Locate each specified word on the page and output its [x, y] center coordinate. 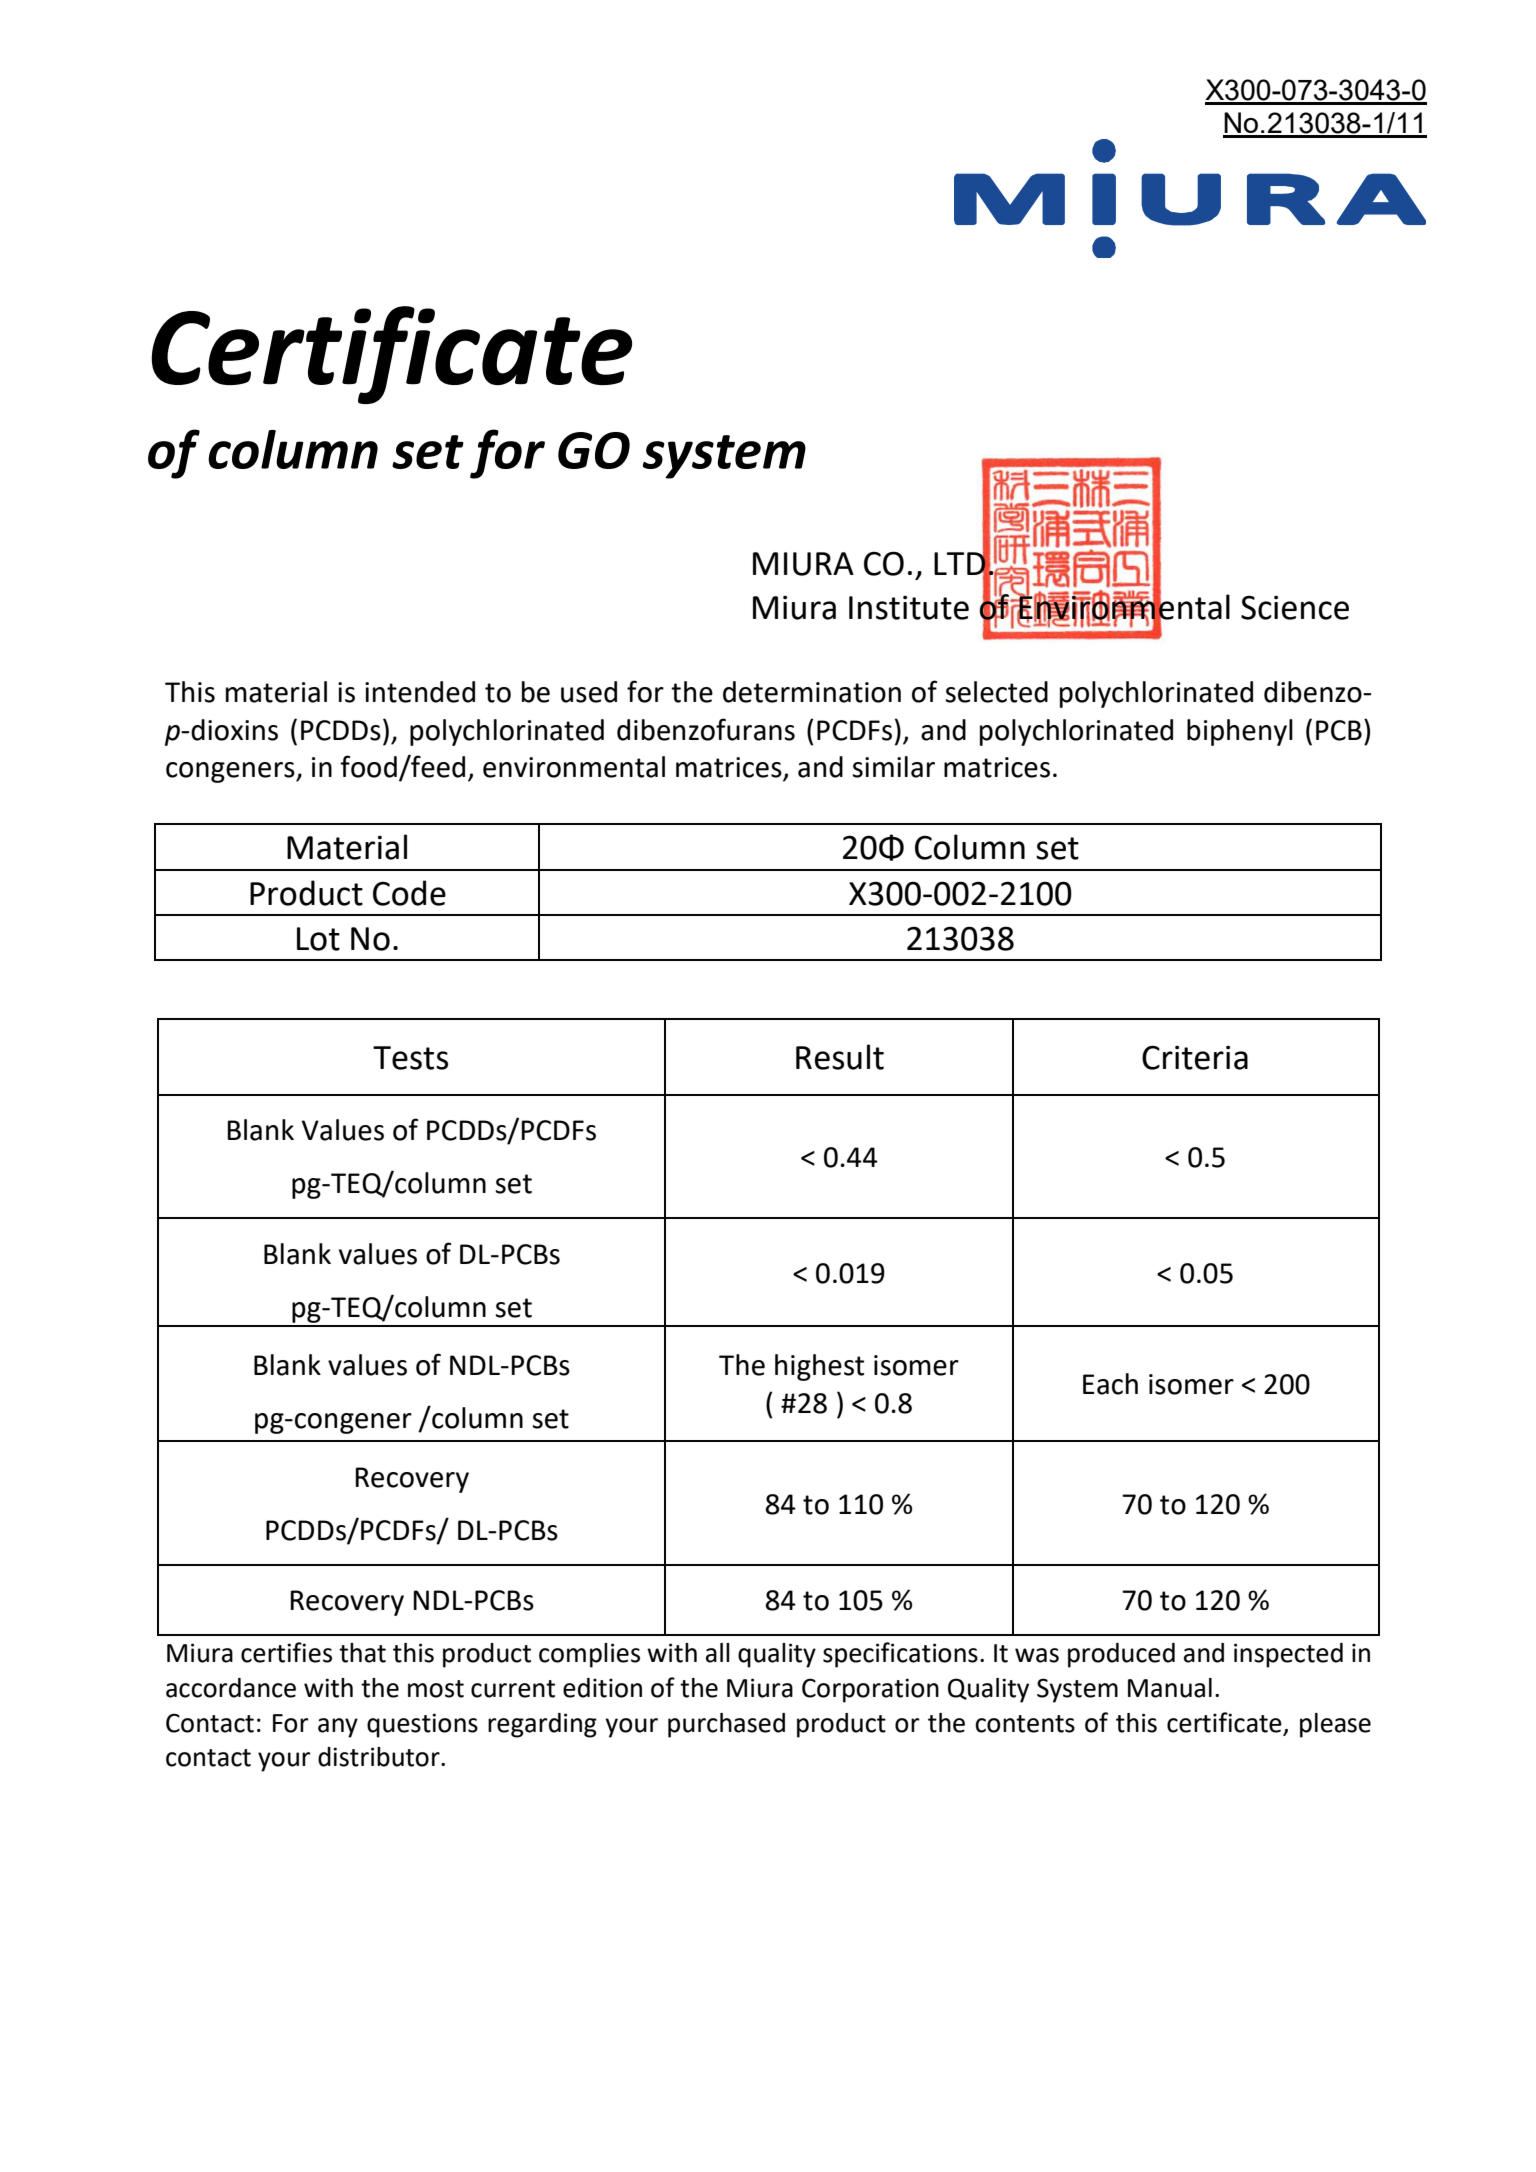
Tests [410, 1058]
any [338, 1728]
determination [812, 692]
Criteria [1195, 1057]
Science [1295, 608]
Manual [1170, 1688]
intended [420, 692]
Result [840, 1057]
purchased [726, 1725]
